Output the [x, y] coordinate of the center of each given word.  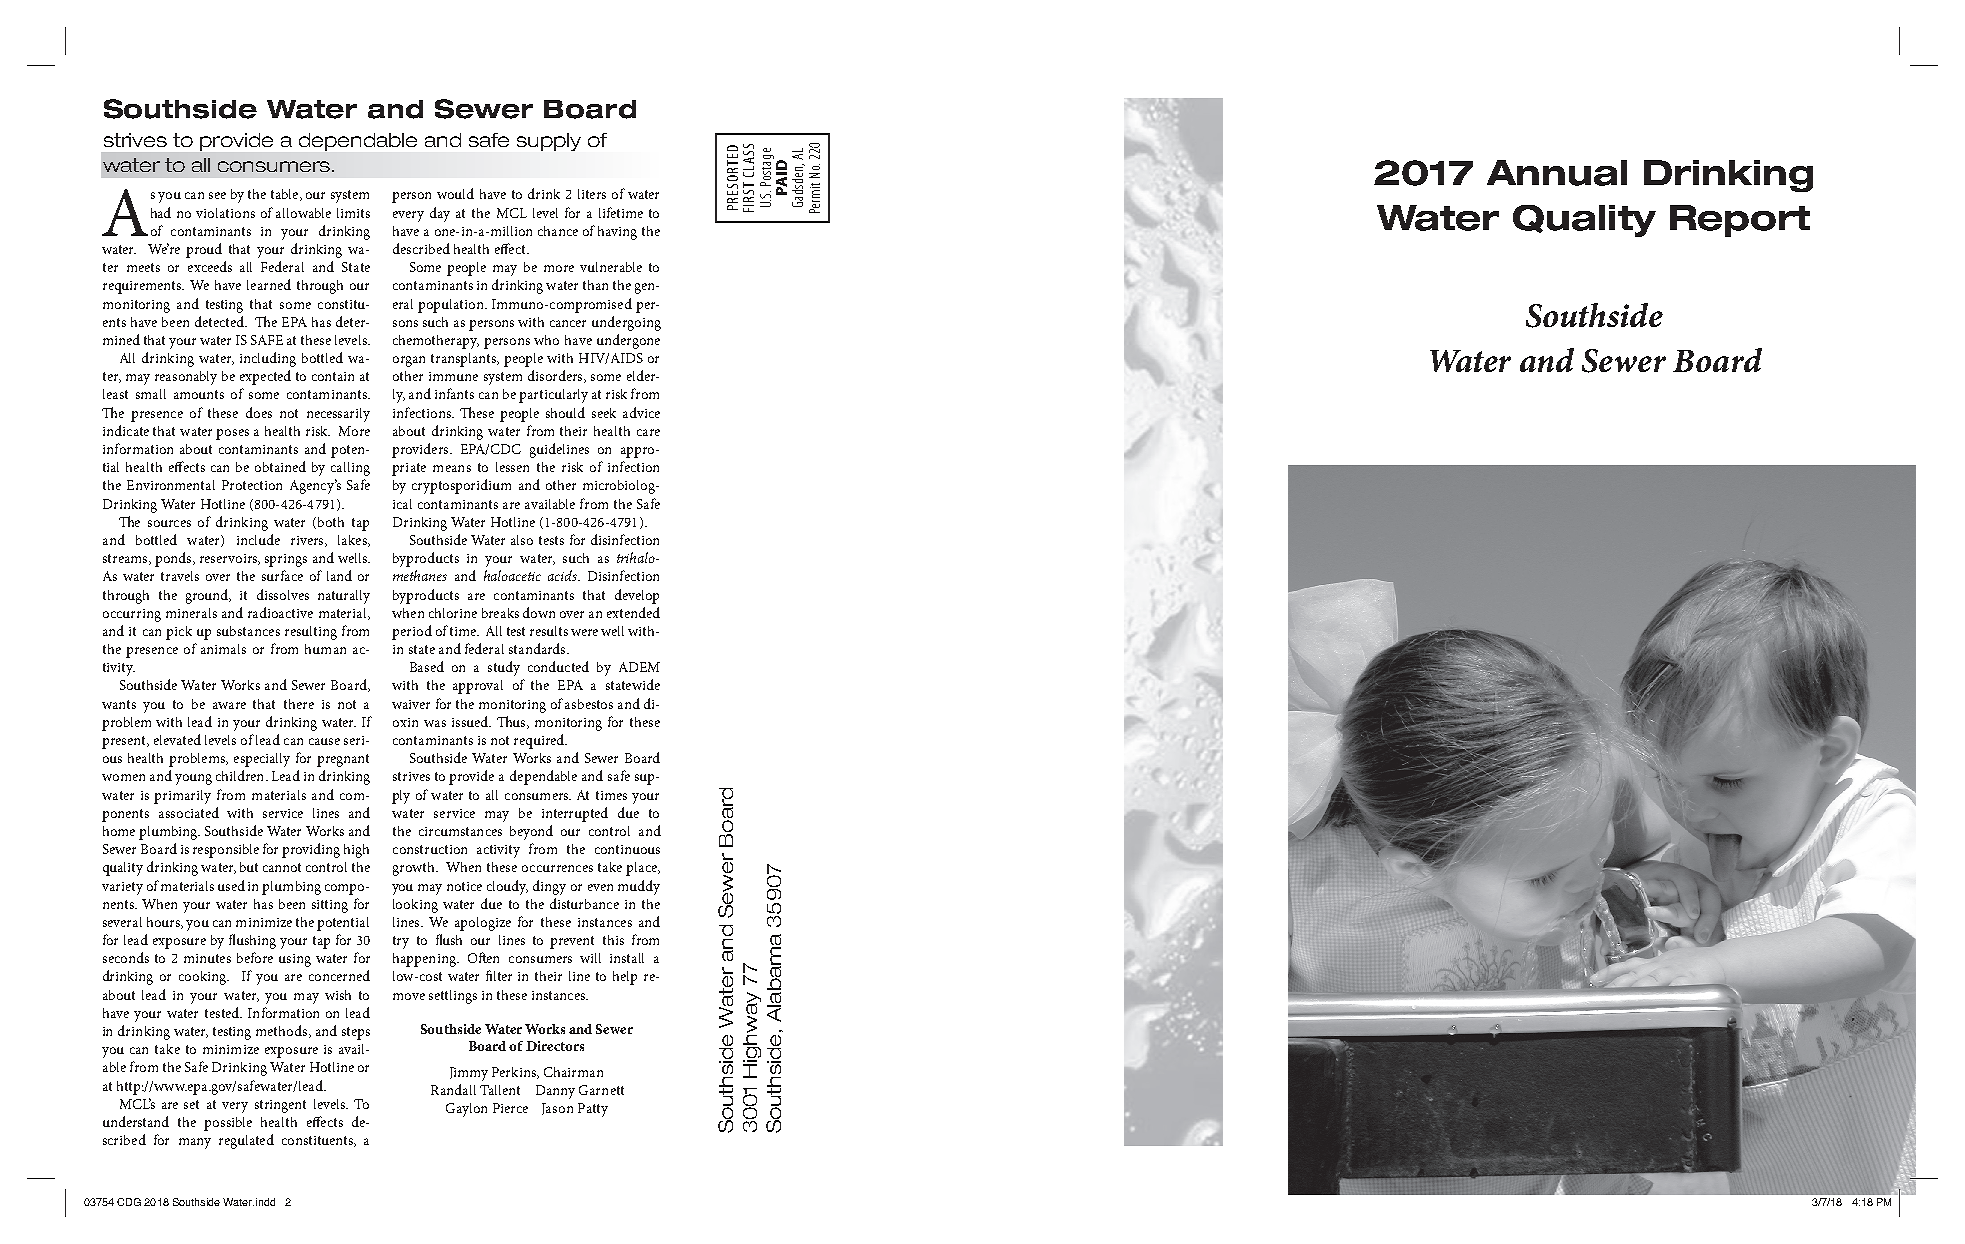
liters [592, 194]
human [325, 649]
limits [353, 213]
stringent [280, 1106]
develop [637, 596]
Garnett [601, 1090]
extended [633, 612]
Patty [593, 1110]
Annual [1557, 173]
